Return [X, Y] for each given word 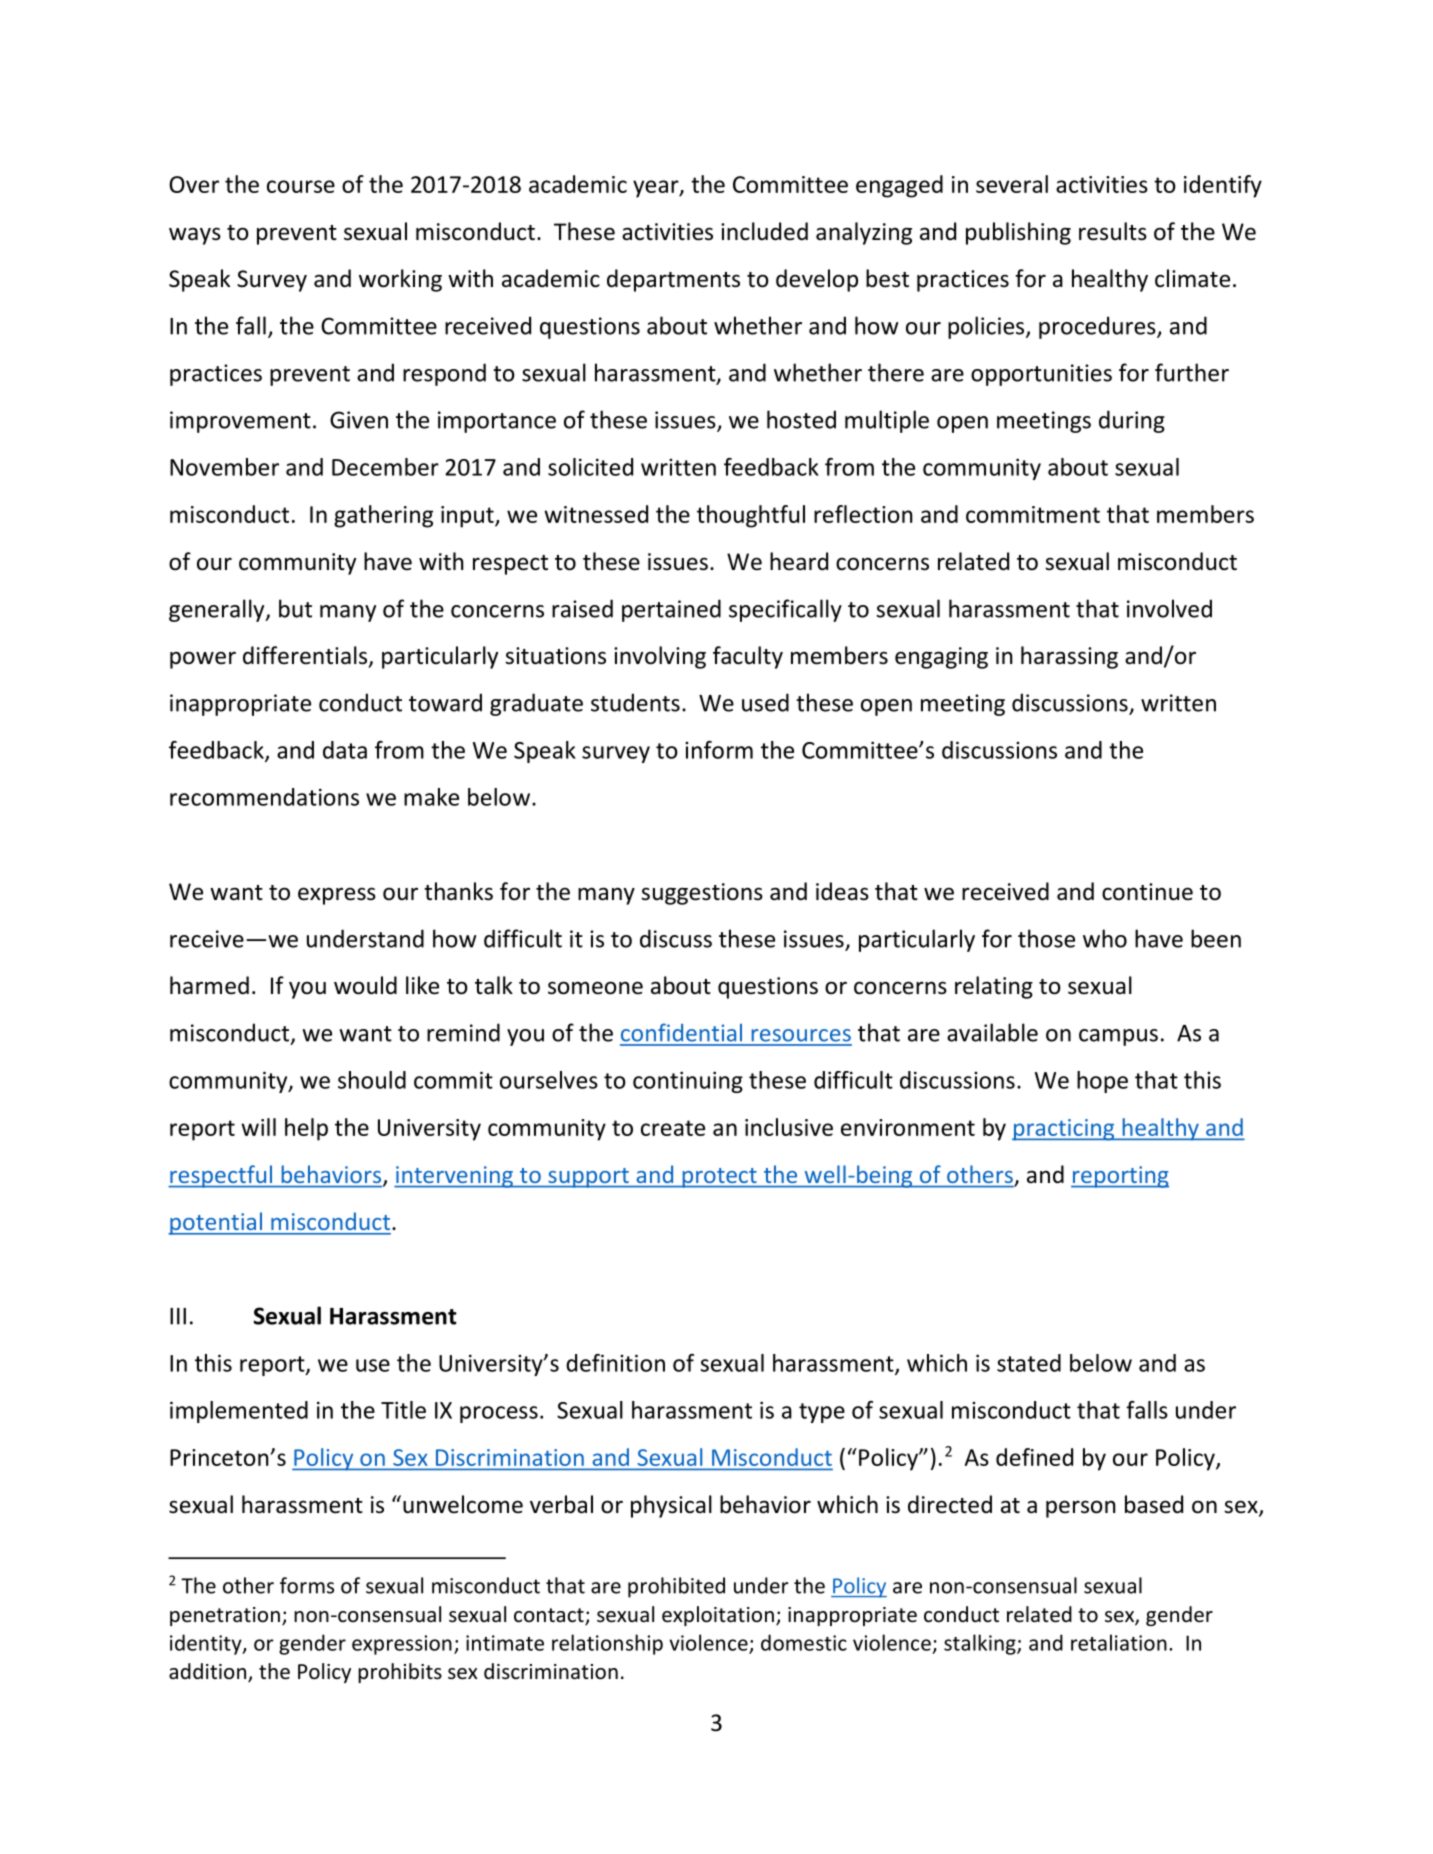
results [1113, 231]
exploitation [718, 1616]
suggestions [702, 894]
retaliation [1119, 1642]
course [301, 186]
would [365, 985]
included [764, 231]
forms [307, 1585]
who [1105, 938]
